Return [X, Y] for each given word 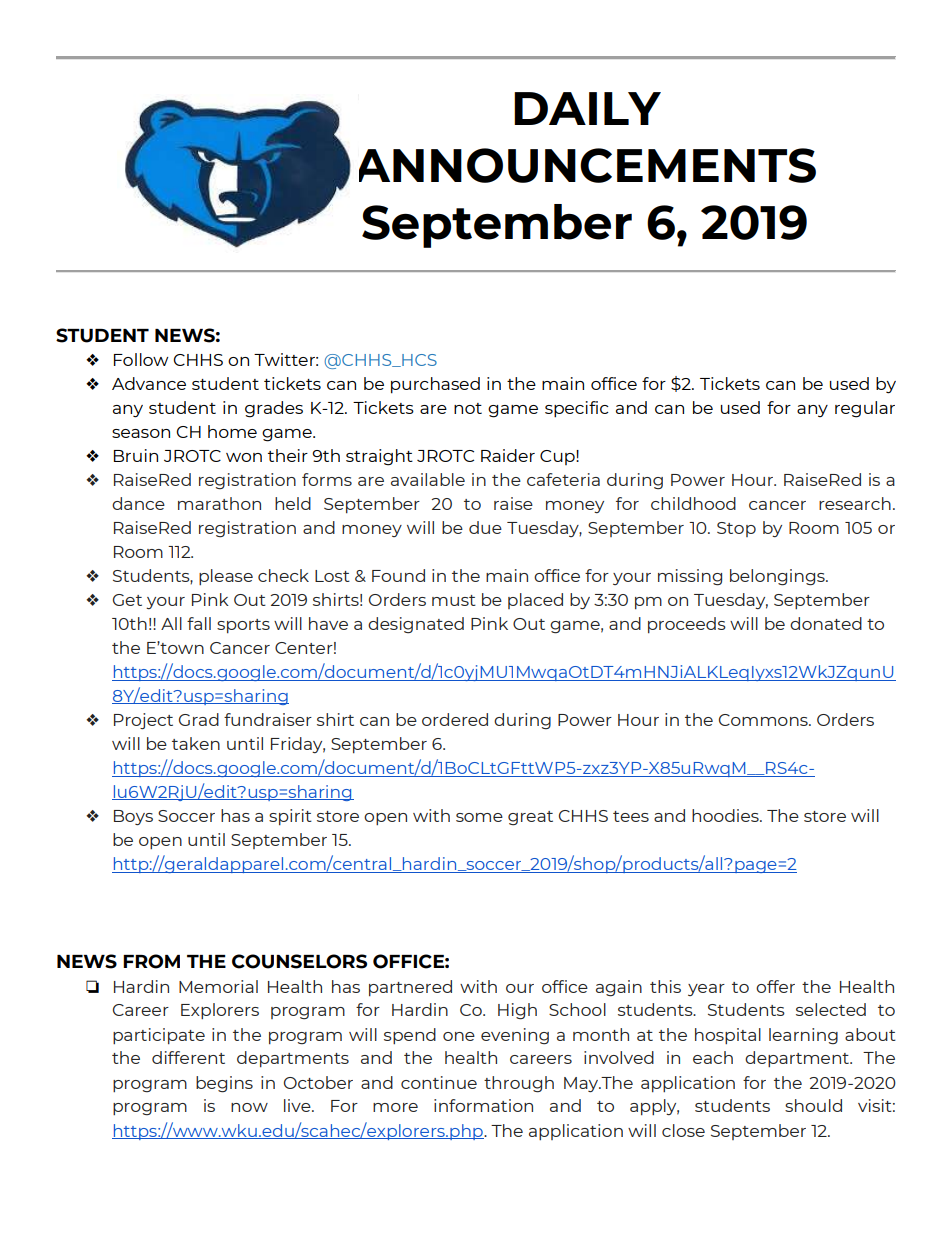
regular [865, 409]
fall [199, 623]
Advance [149, 383]
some [479, 817]
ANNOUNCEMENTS [587, 165]
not [468, 408]
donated [826, 623]
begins [224, 1084]
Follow [141, 359]
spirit [290, 817]
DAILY [587, 108]
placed [535, 601]
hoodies [726, 815]
